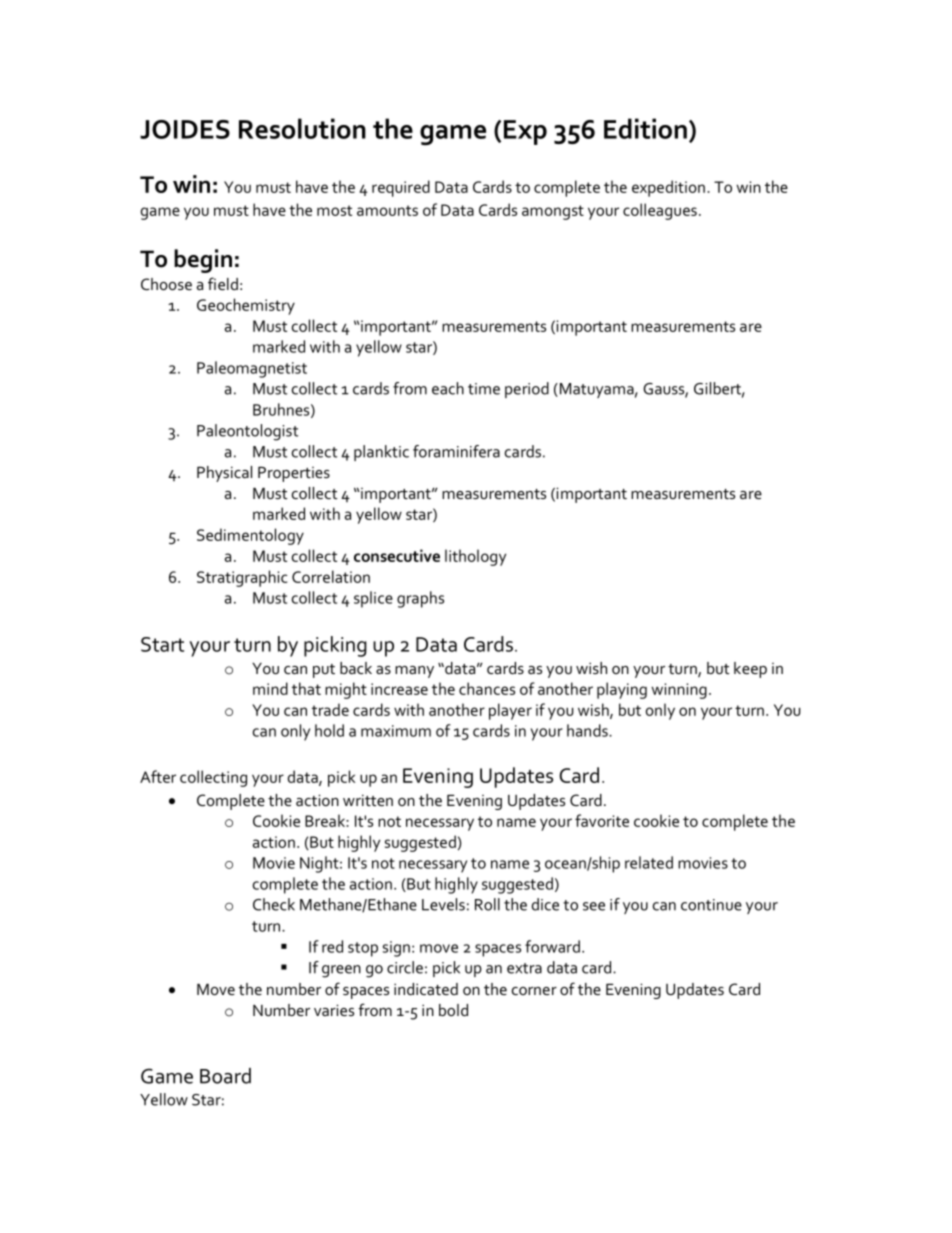 The height and width of the screenshot is (1233, 952). What do you see at coordinates (534, 991) in the screenshot?
I see `corner` at bounding box center [534, 991].
